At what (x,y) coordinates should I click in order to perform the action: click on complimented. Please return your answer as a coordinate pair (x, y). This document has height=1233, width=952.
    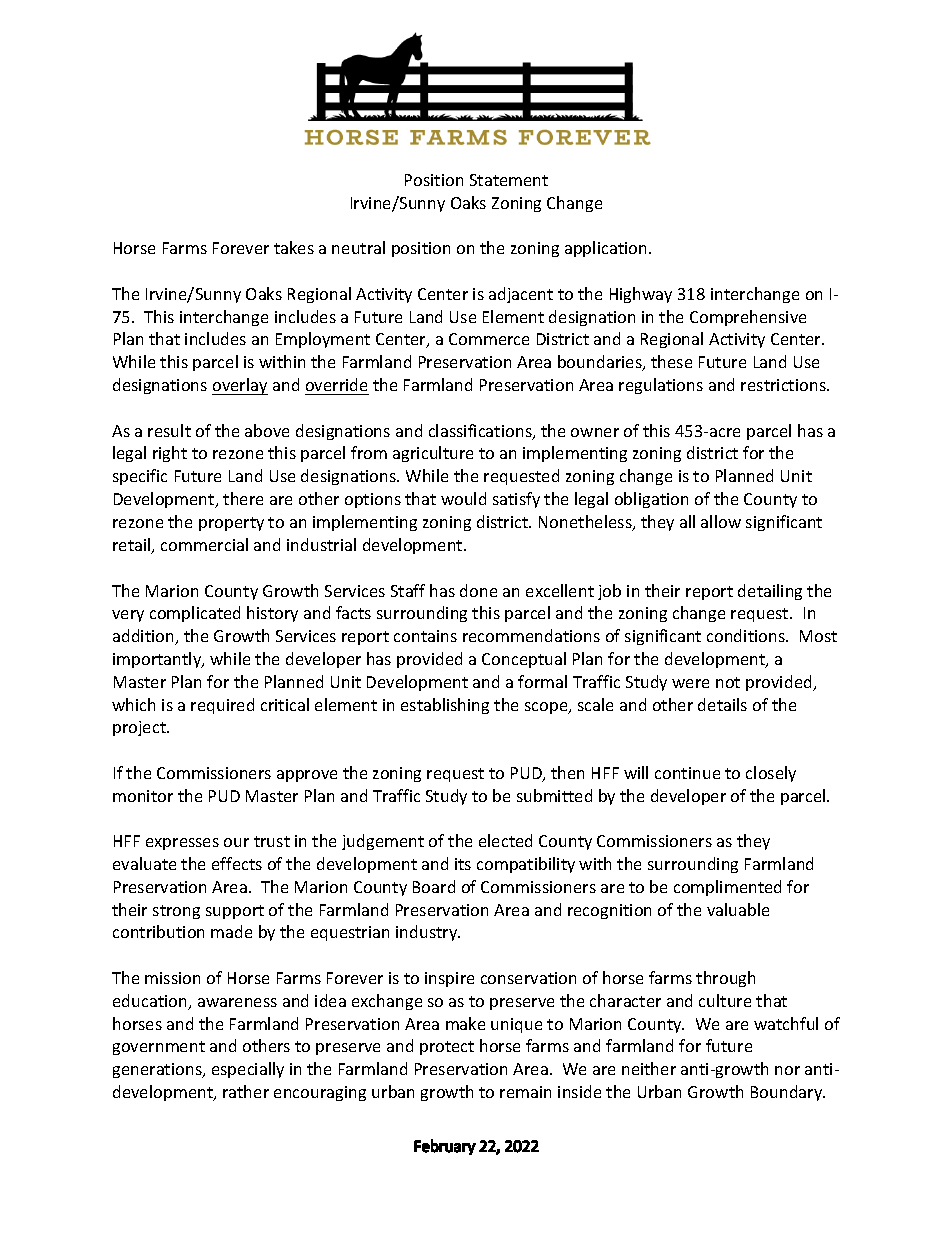
    Looking at the image, I should click on (727, 888).
